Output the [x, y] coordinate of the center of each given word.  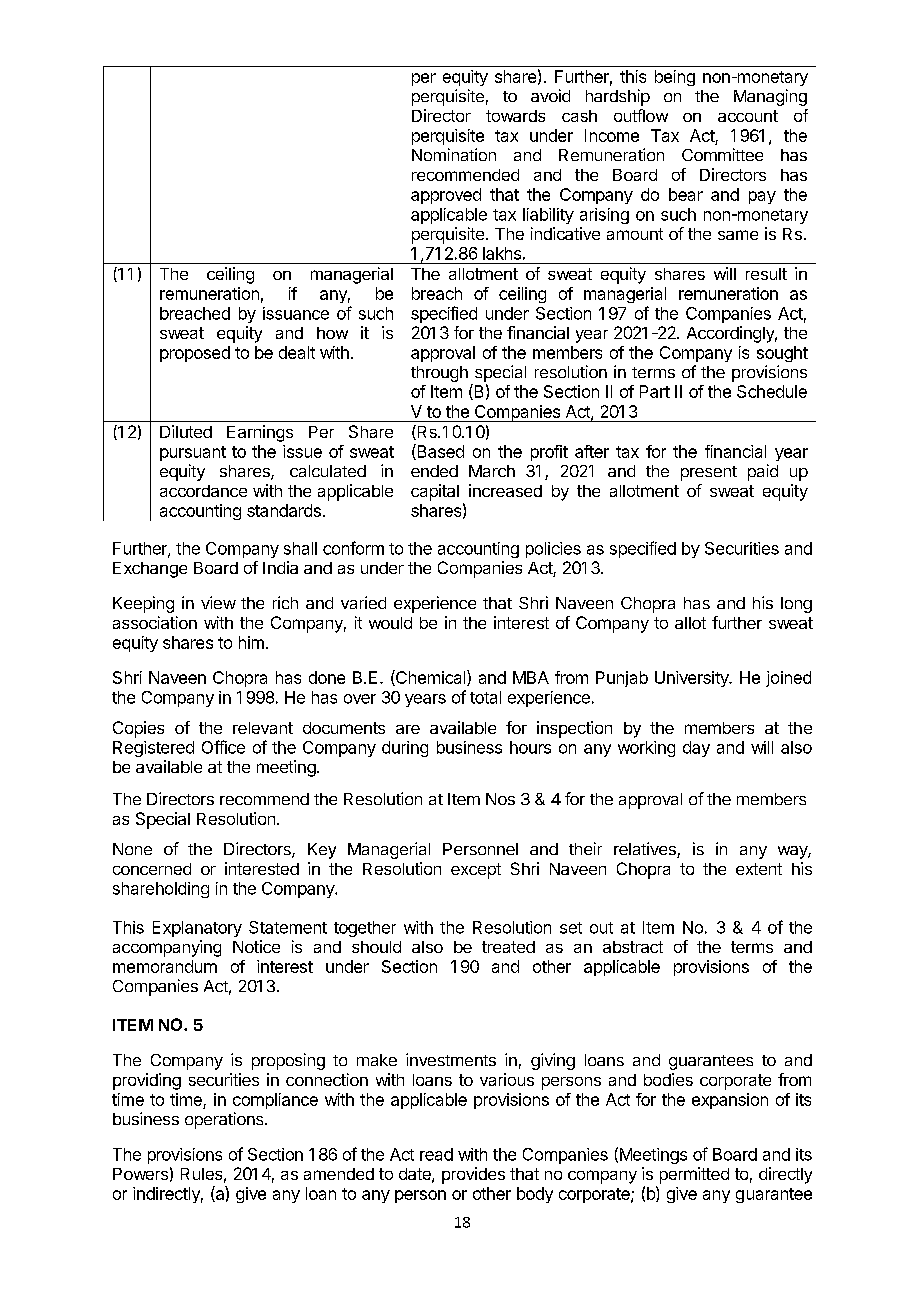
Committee [722, 154]
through [439, 374]
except [476, 871]
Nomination [454, 154]
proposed [195, 354]
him [251, 642]
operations [225, 1120]
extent [759, 869]
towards [515, 116]
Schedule [772, 391]
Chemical [431, 678]
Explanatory [197, 929]
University [693, 679]
